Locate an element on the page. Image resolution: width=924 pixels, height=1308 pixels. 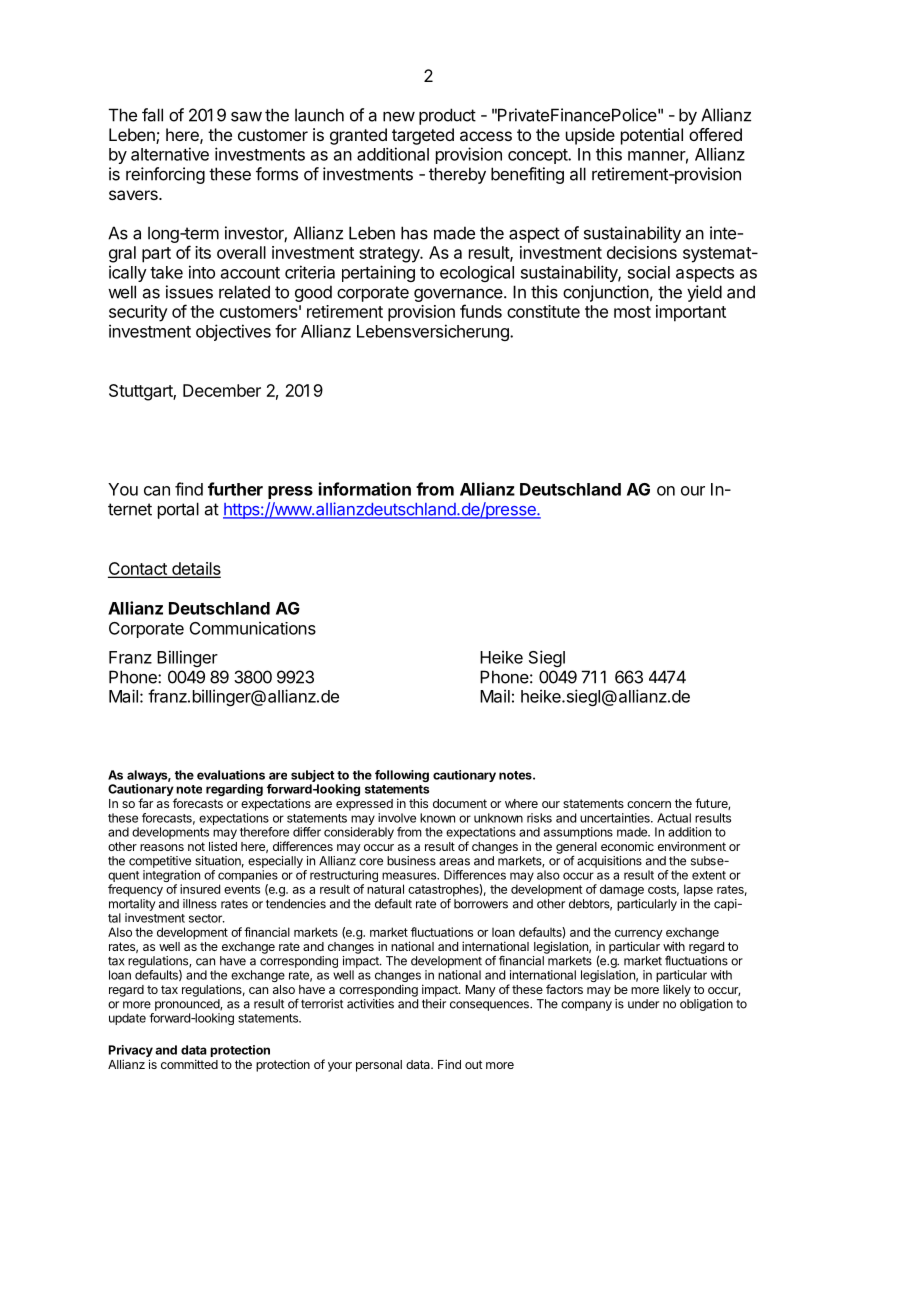
targeted is located at coordinates (423, 136).
